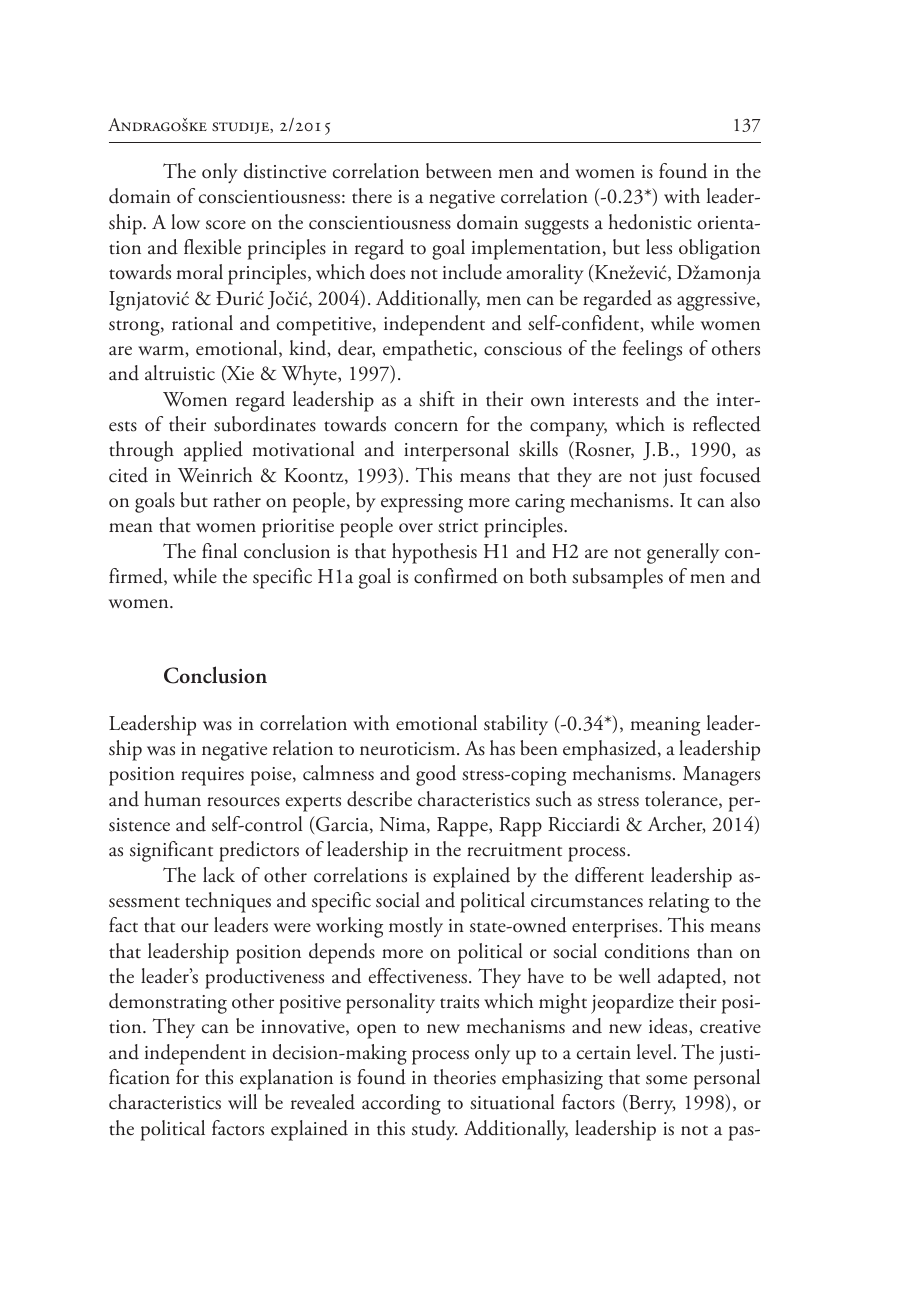 Image resolution: width=924 pixels, height=1305 pixels. What do you see at coordinates (401, 1104) in the screenshot?
I see `according` at bounding box center [401, 1104].
